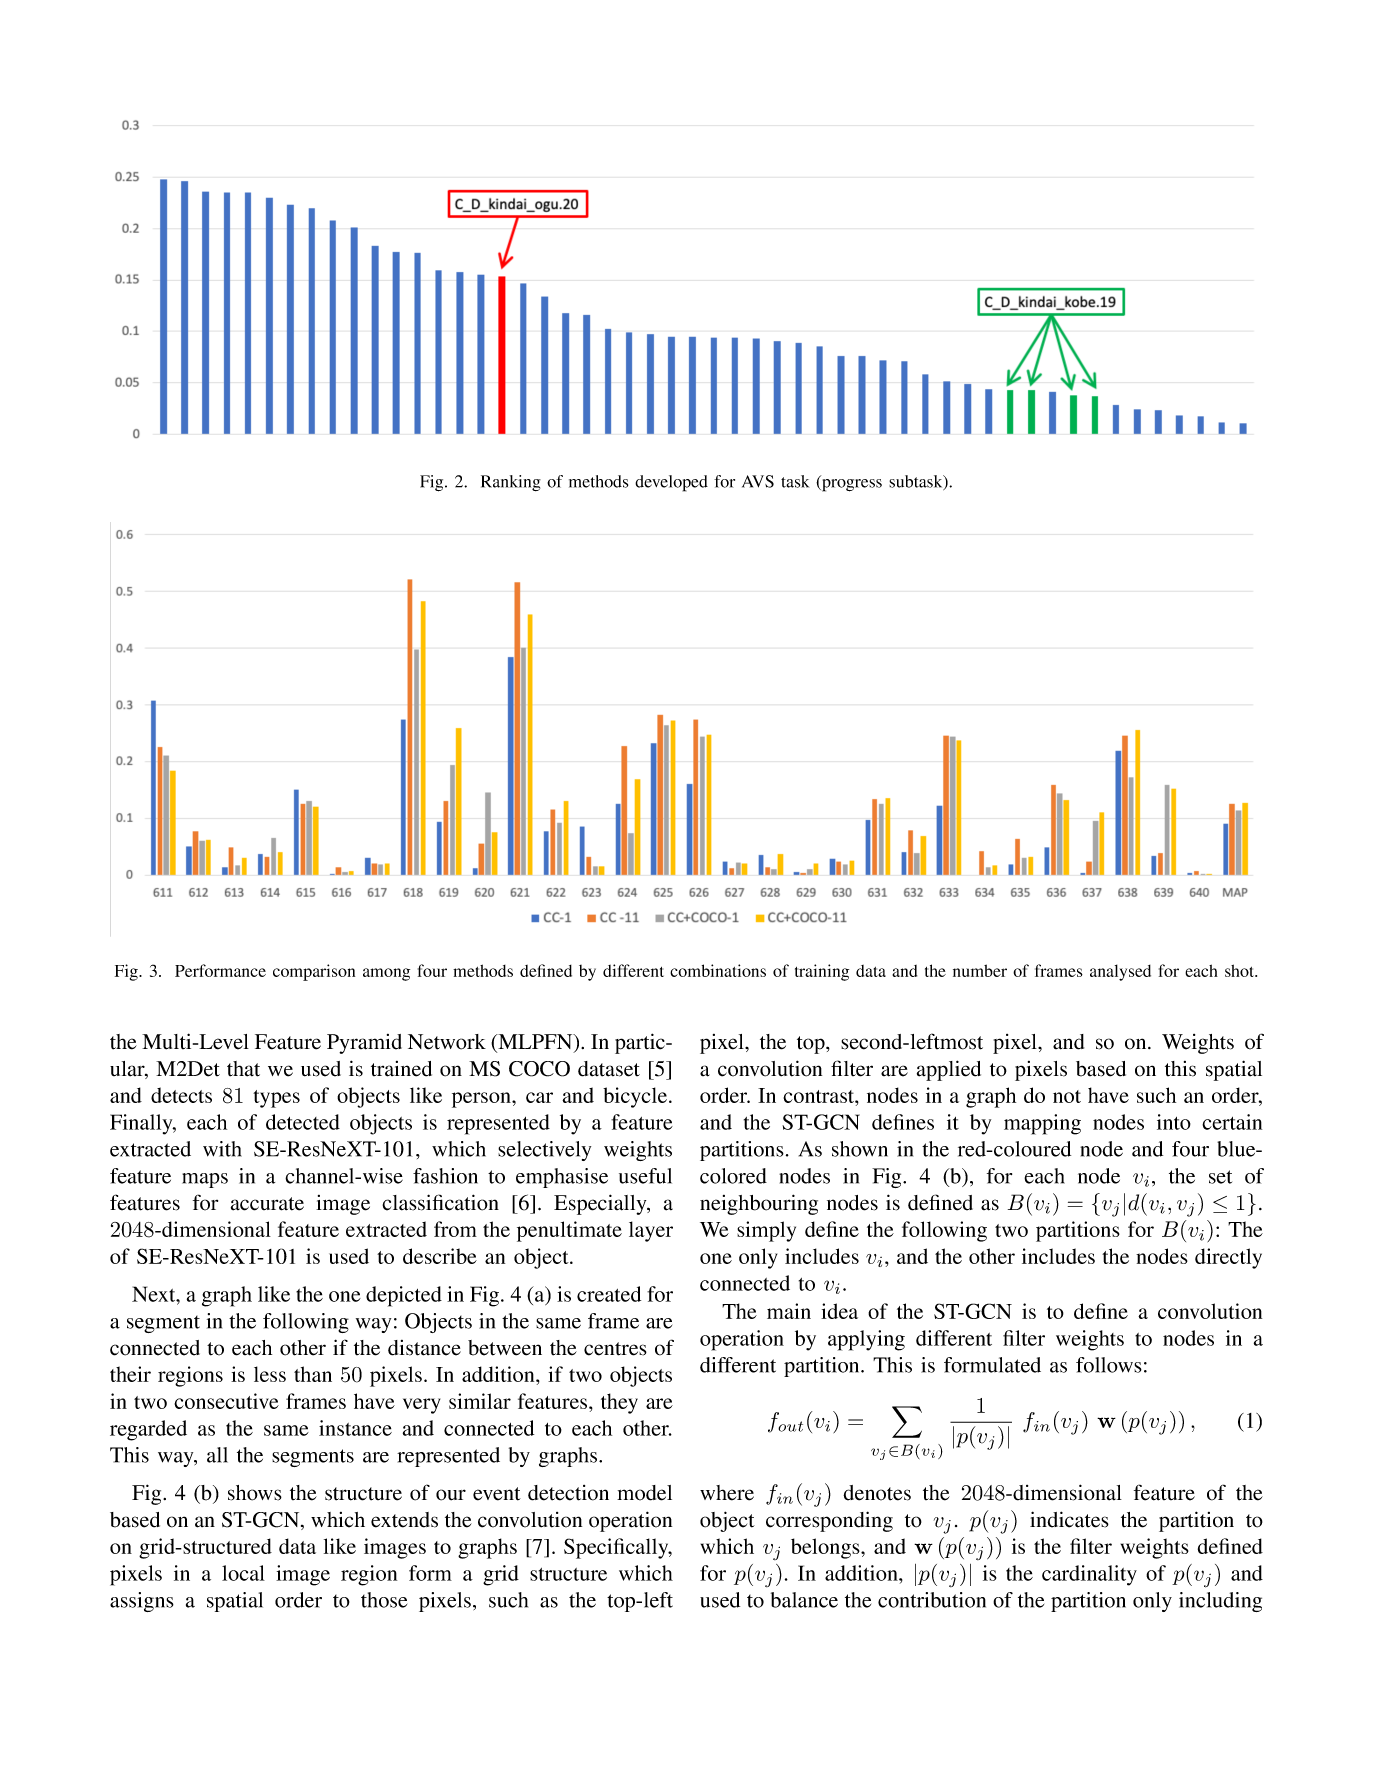 This page has height=1777, width=1373. What do you see at coordinates (267, 1204) in the page?
I see `accurate` at bounding box center [267, 1204].
